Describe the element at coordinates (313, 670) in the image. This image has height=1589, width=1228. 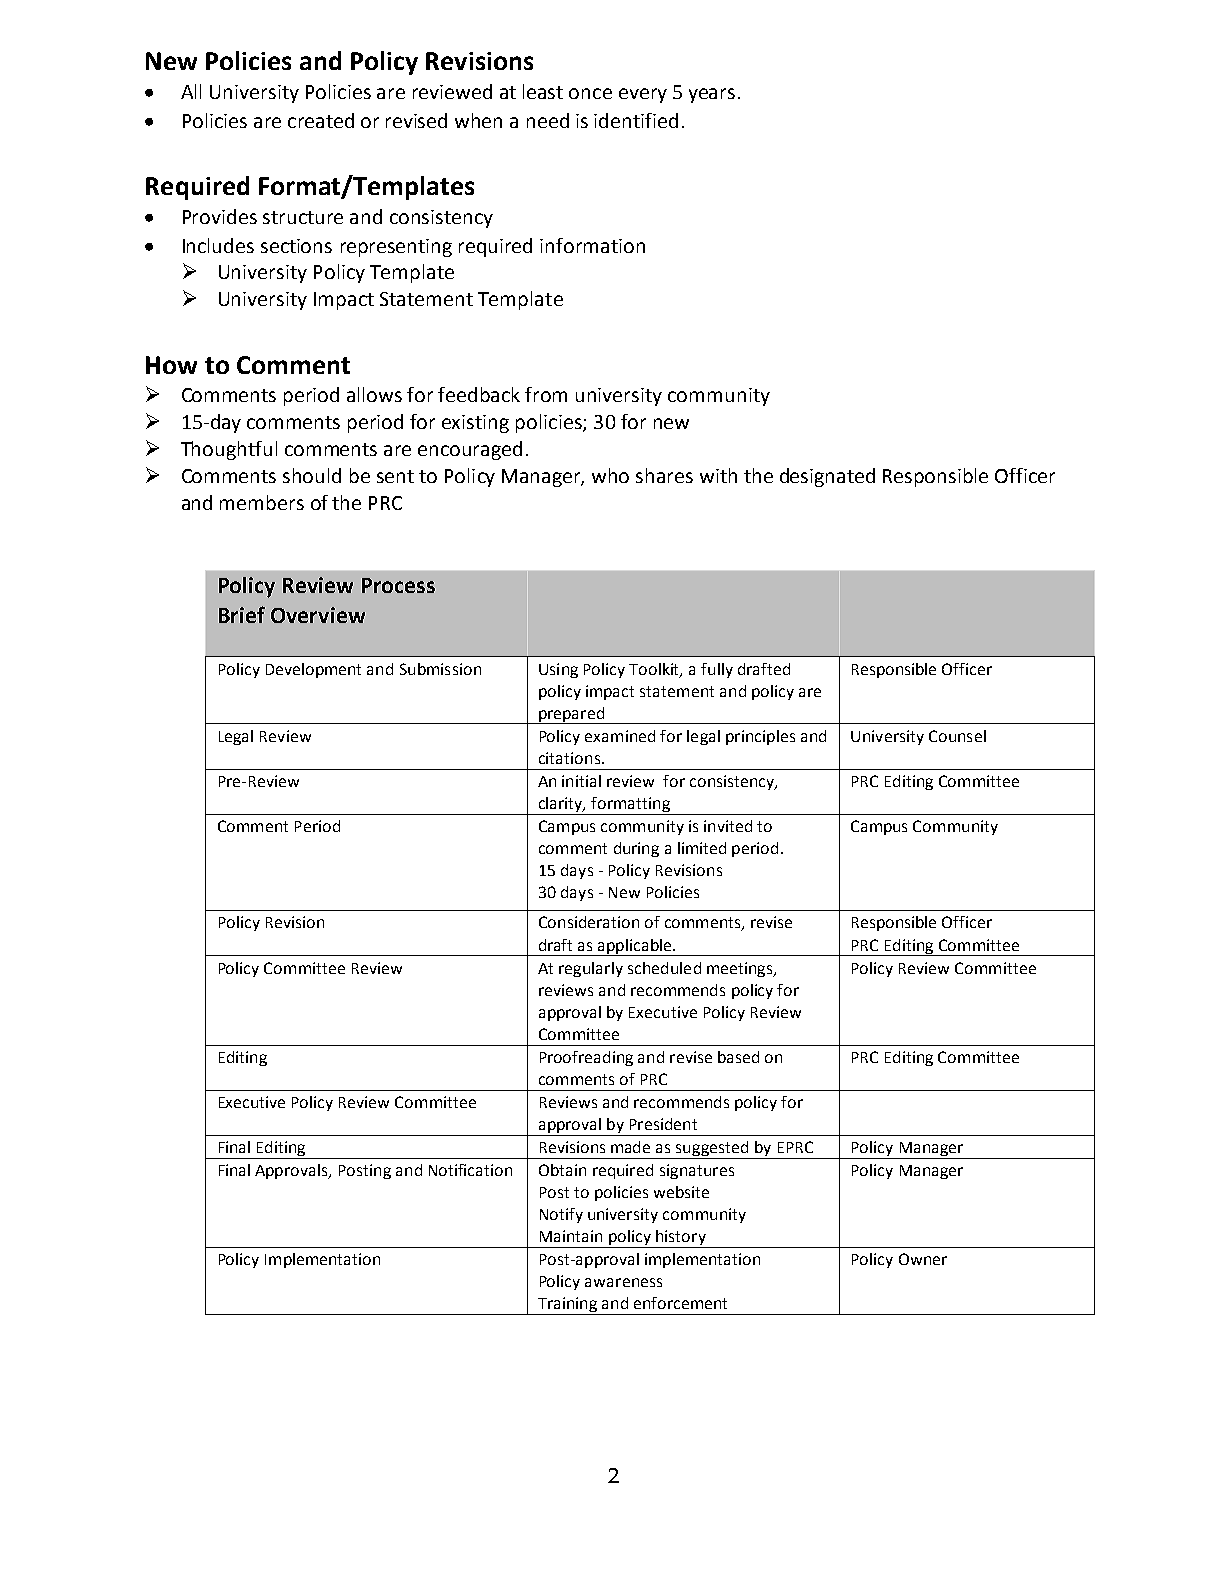
I see `Development` at that location.
